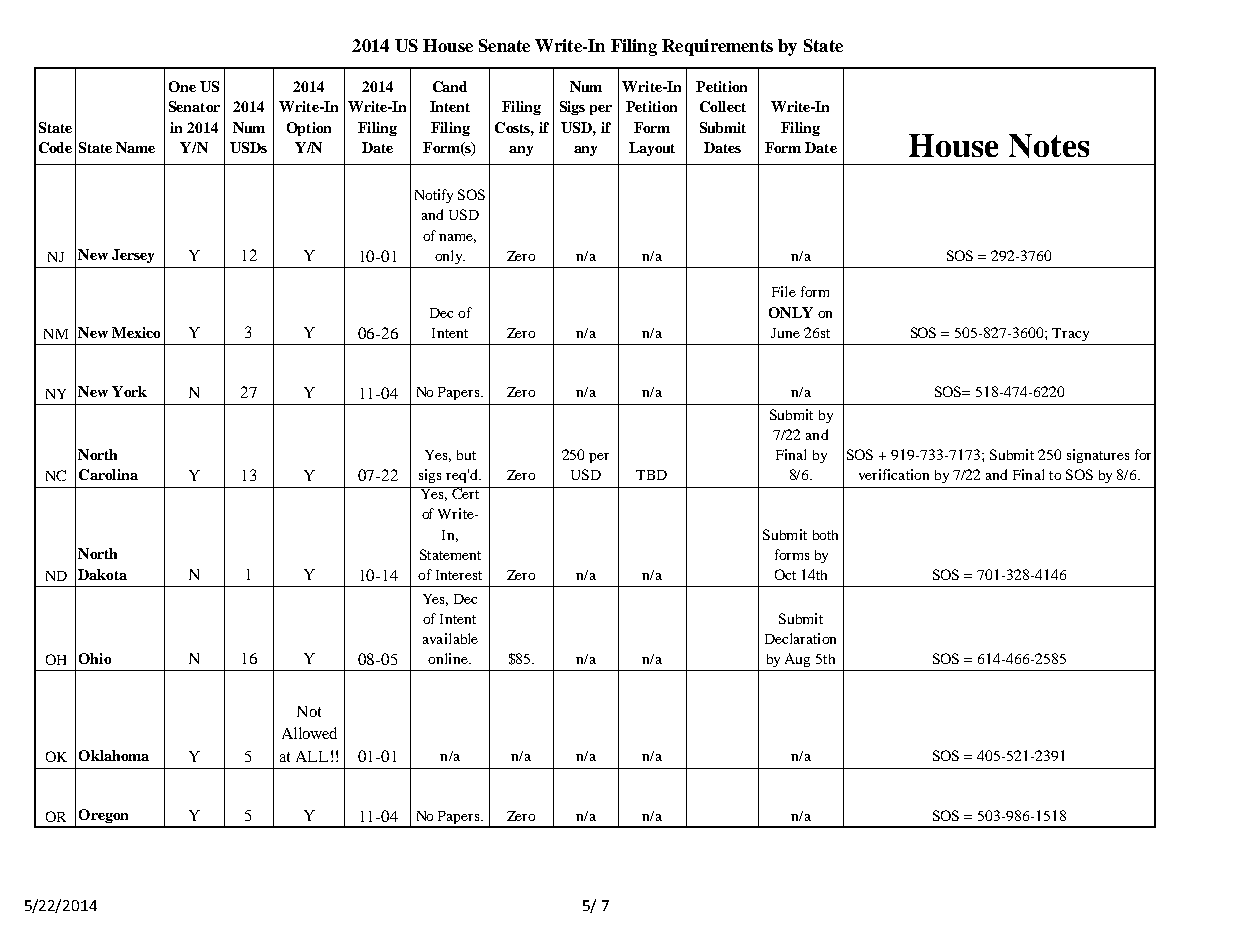  What do you see at coordinates (434, 196) in the document?
I see `Notify` at bounding box center [434, 196].
